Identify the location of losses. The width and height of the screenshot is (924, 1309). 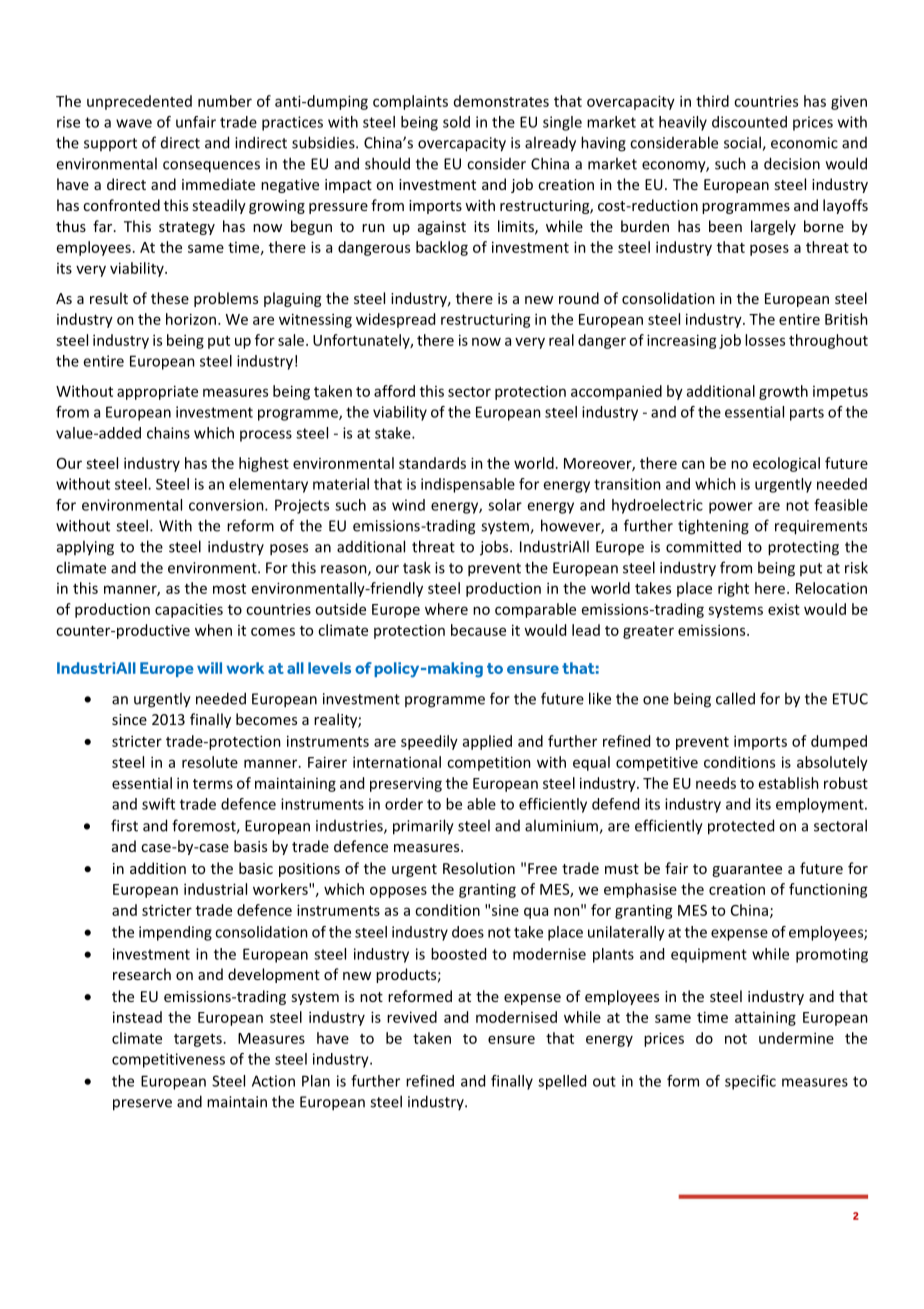
(765, 340).
